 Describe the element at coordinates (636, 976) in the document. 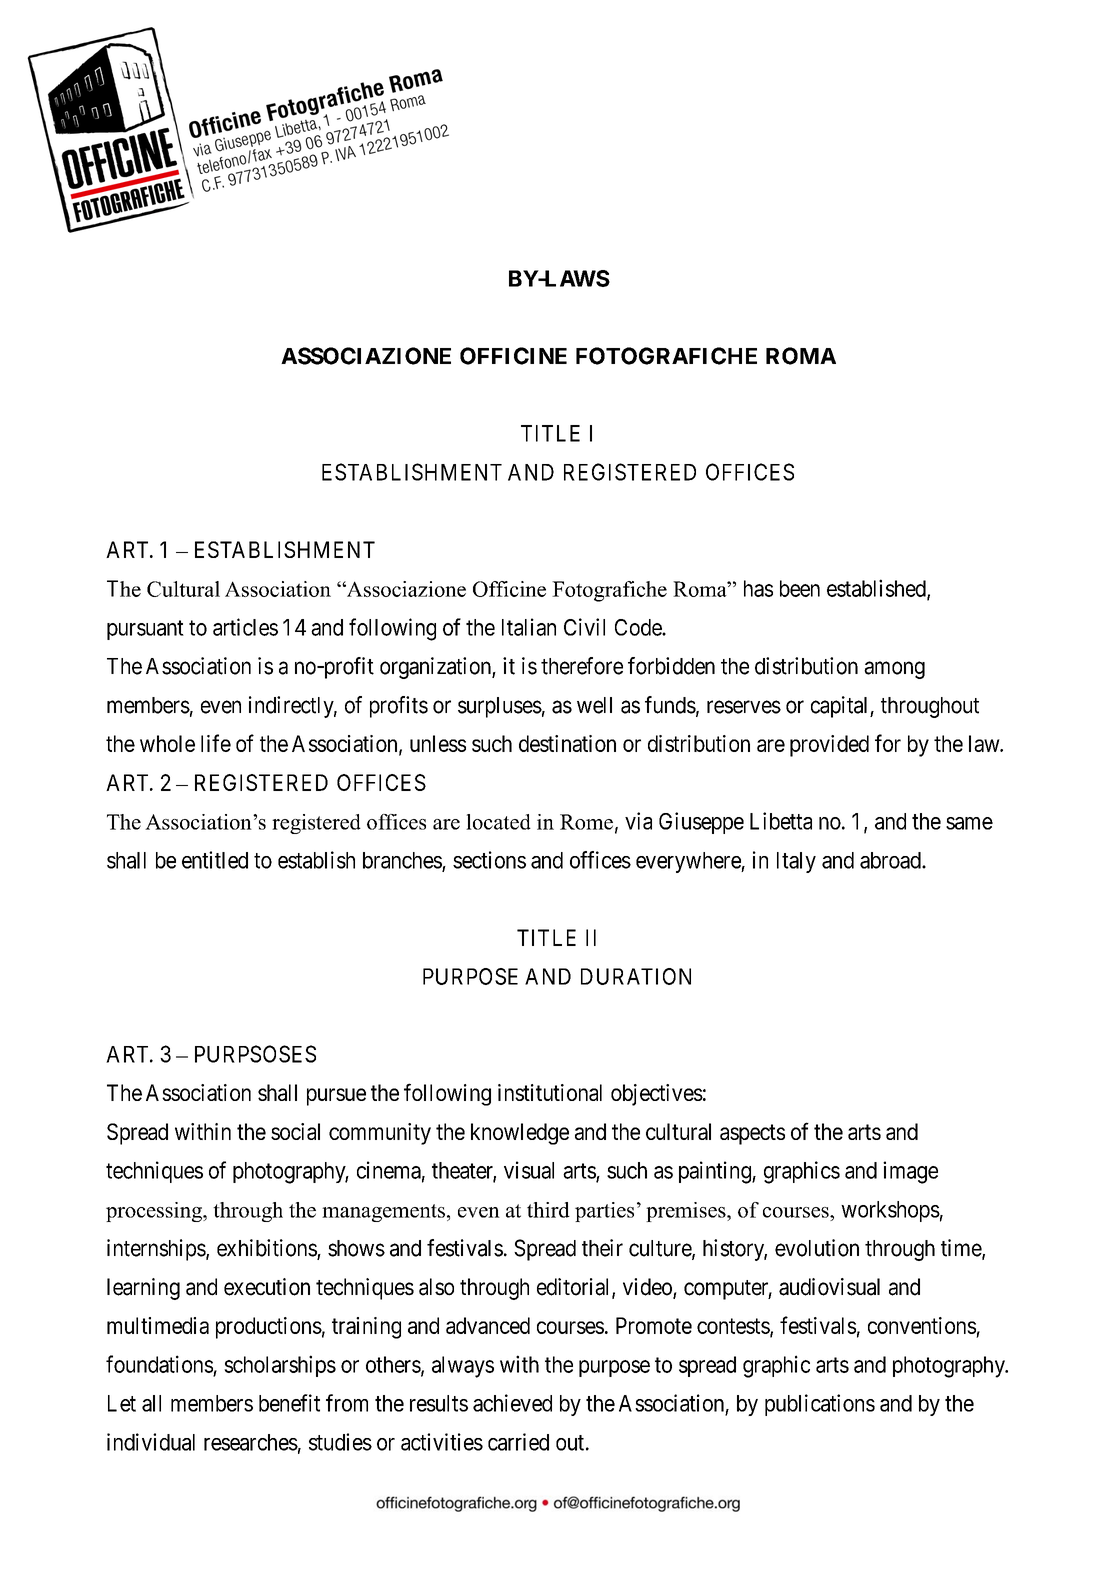

I see `DURATION` at that location.
